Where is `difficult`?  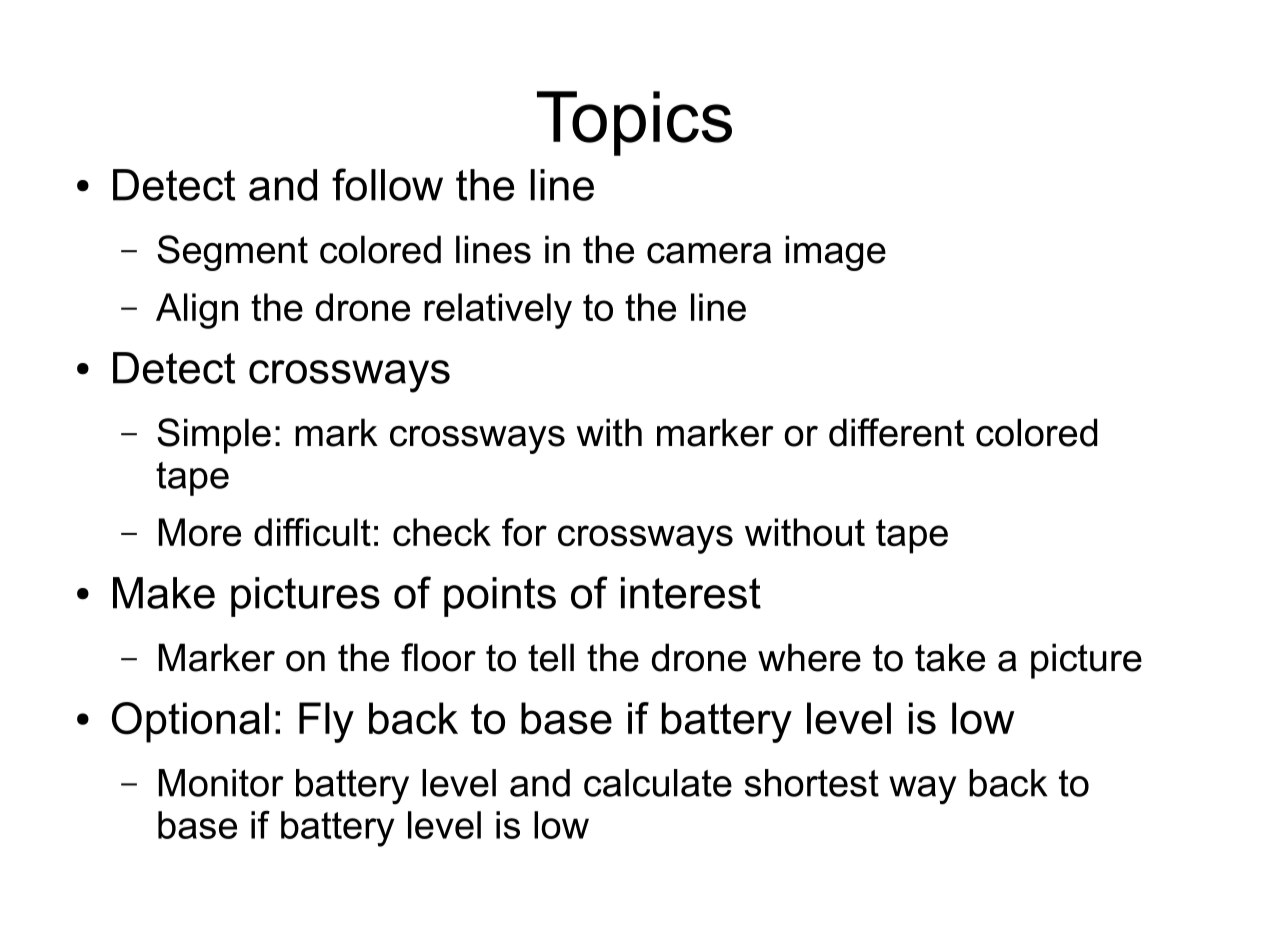
difficult is located at coordinates (312, 532).
